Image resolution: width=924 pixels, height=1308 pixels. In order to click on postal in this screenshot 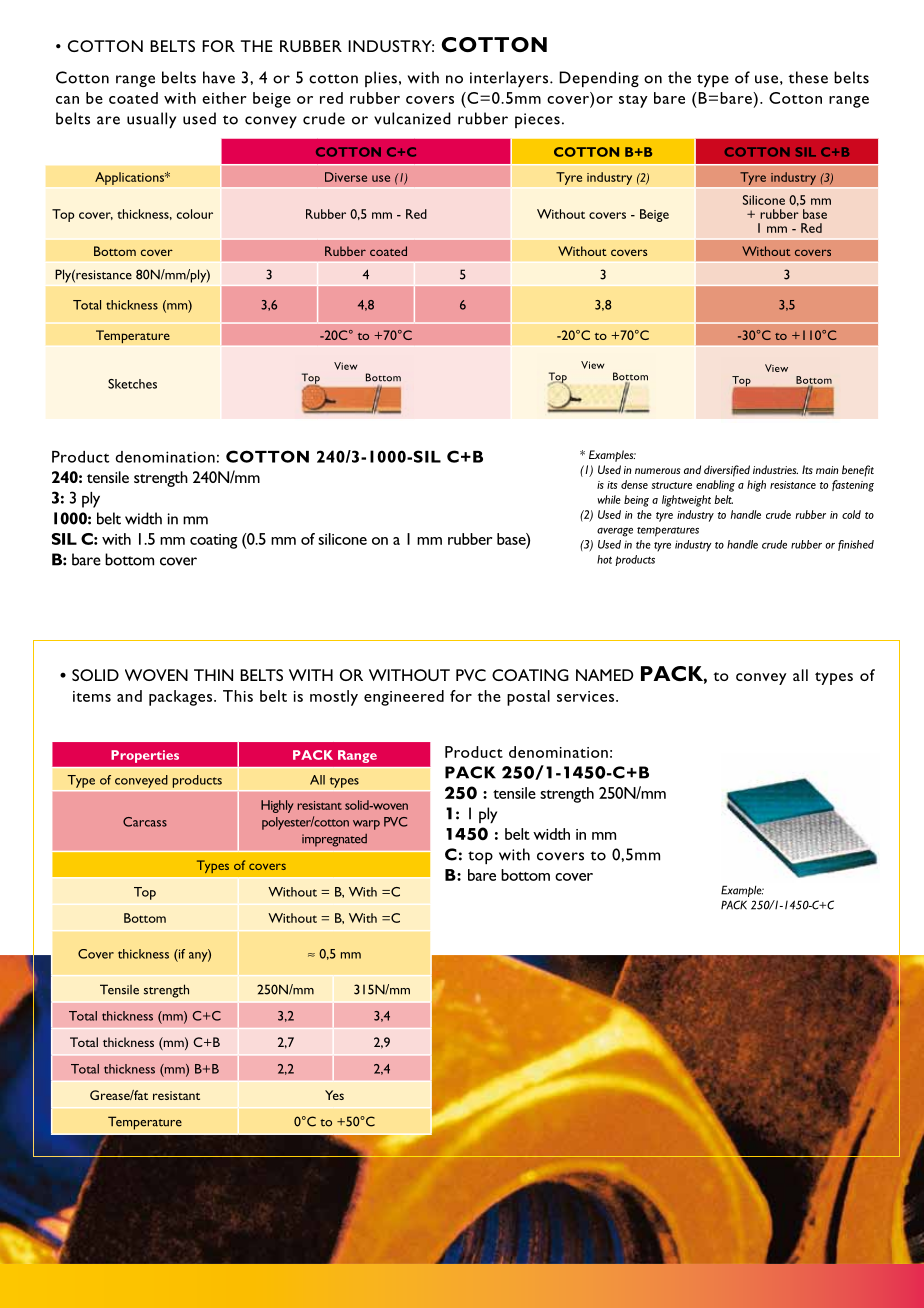, I will do `click(528, 698)`.
